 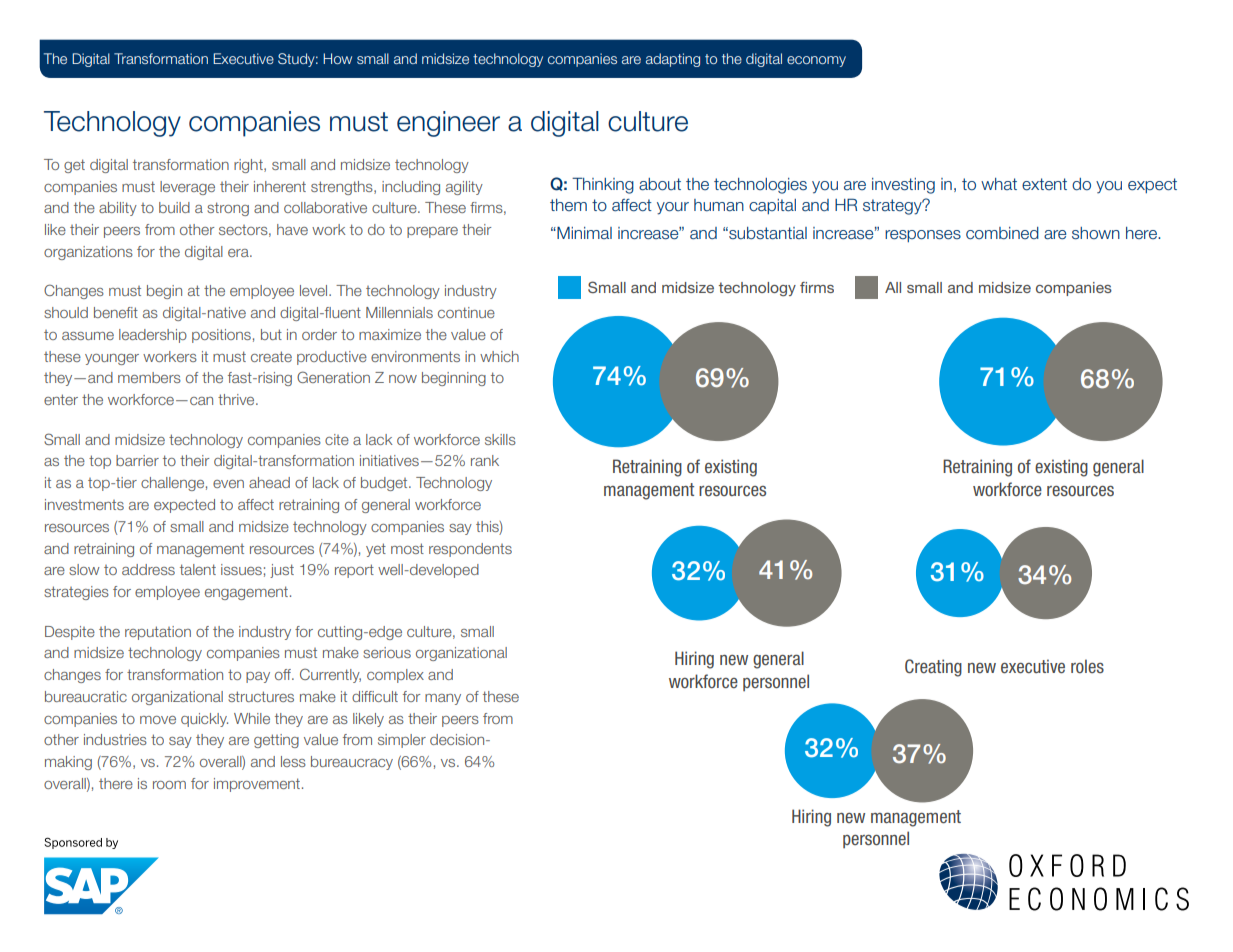 What do you see at coordinates (198, 569) in the page?
I see `talent` at bounding box center [198, 569].
